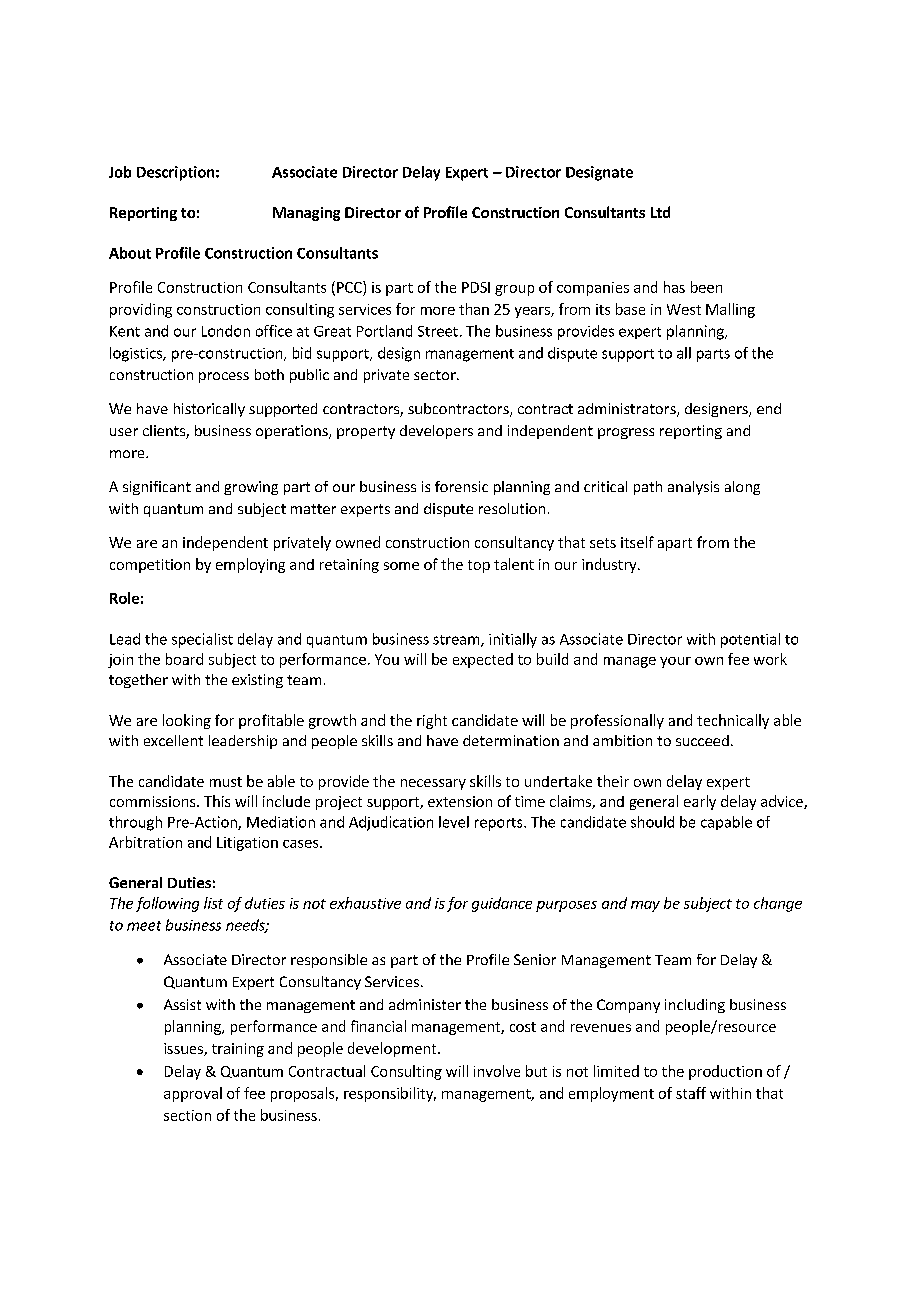  What do you see at coordinates (514, 290) in the screenshot?
I see `group` at bounding box center [514, 290].
